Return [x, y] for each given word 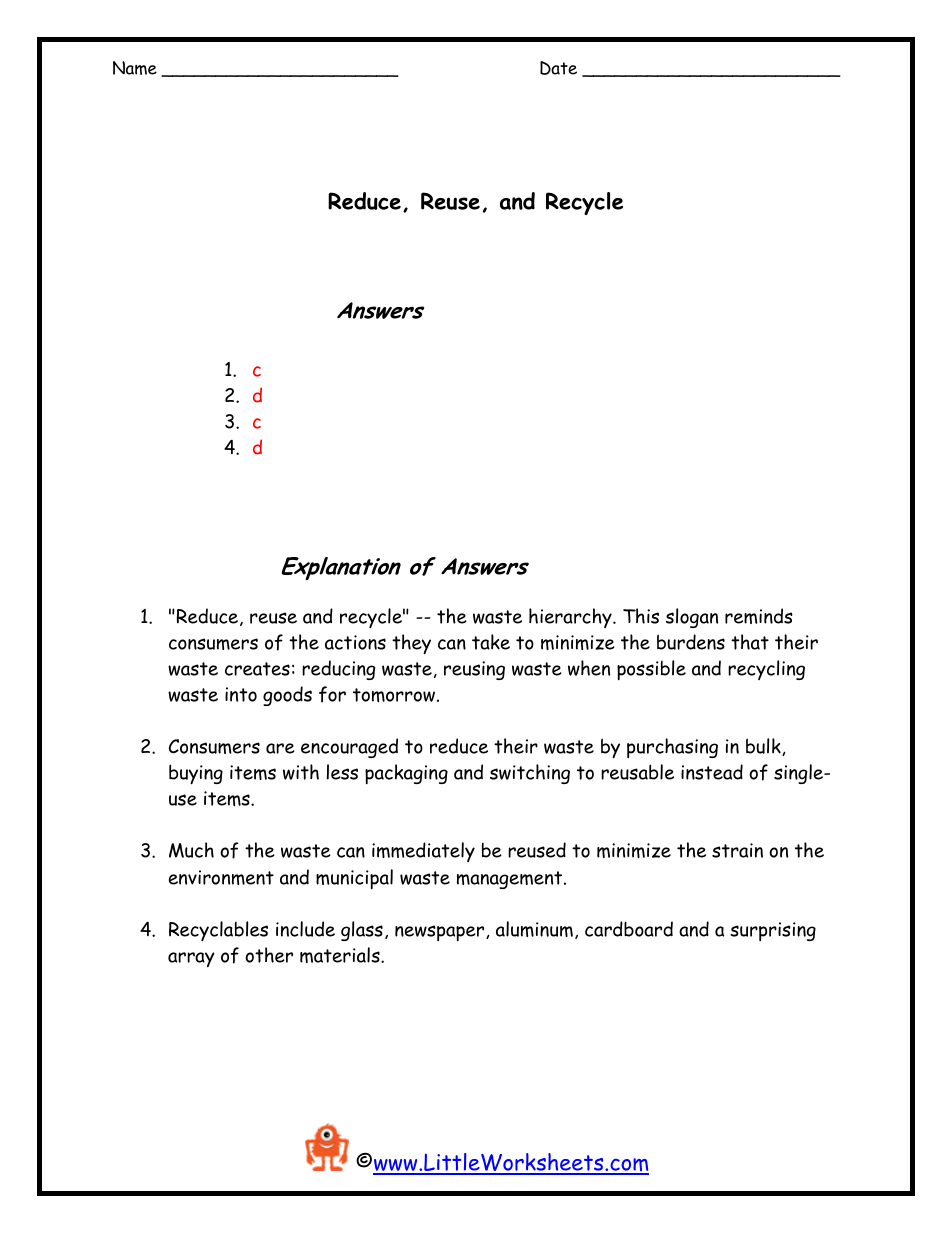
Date [558, 68]
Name [135, 68]
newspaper [441, 933]
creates [257, 669]
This [641, 616]
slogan [692, 618]
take [491, 642]
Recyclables [218, 931]
